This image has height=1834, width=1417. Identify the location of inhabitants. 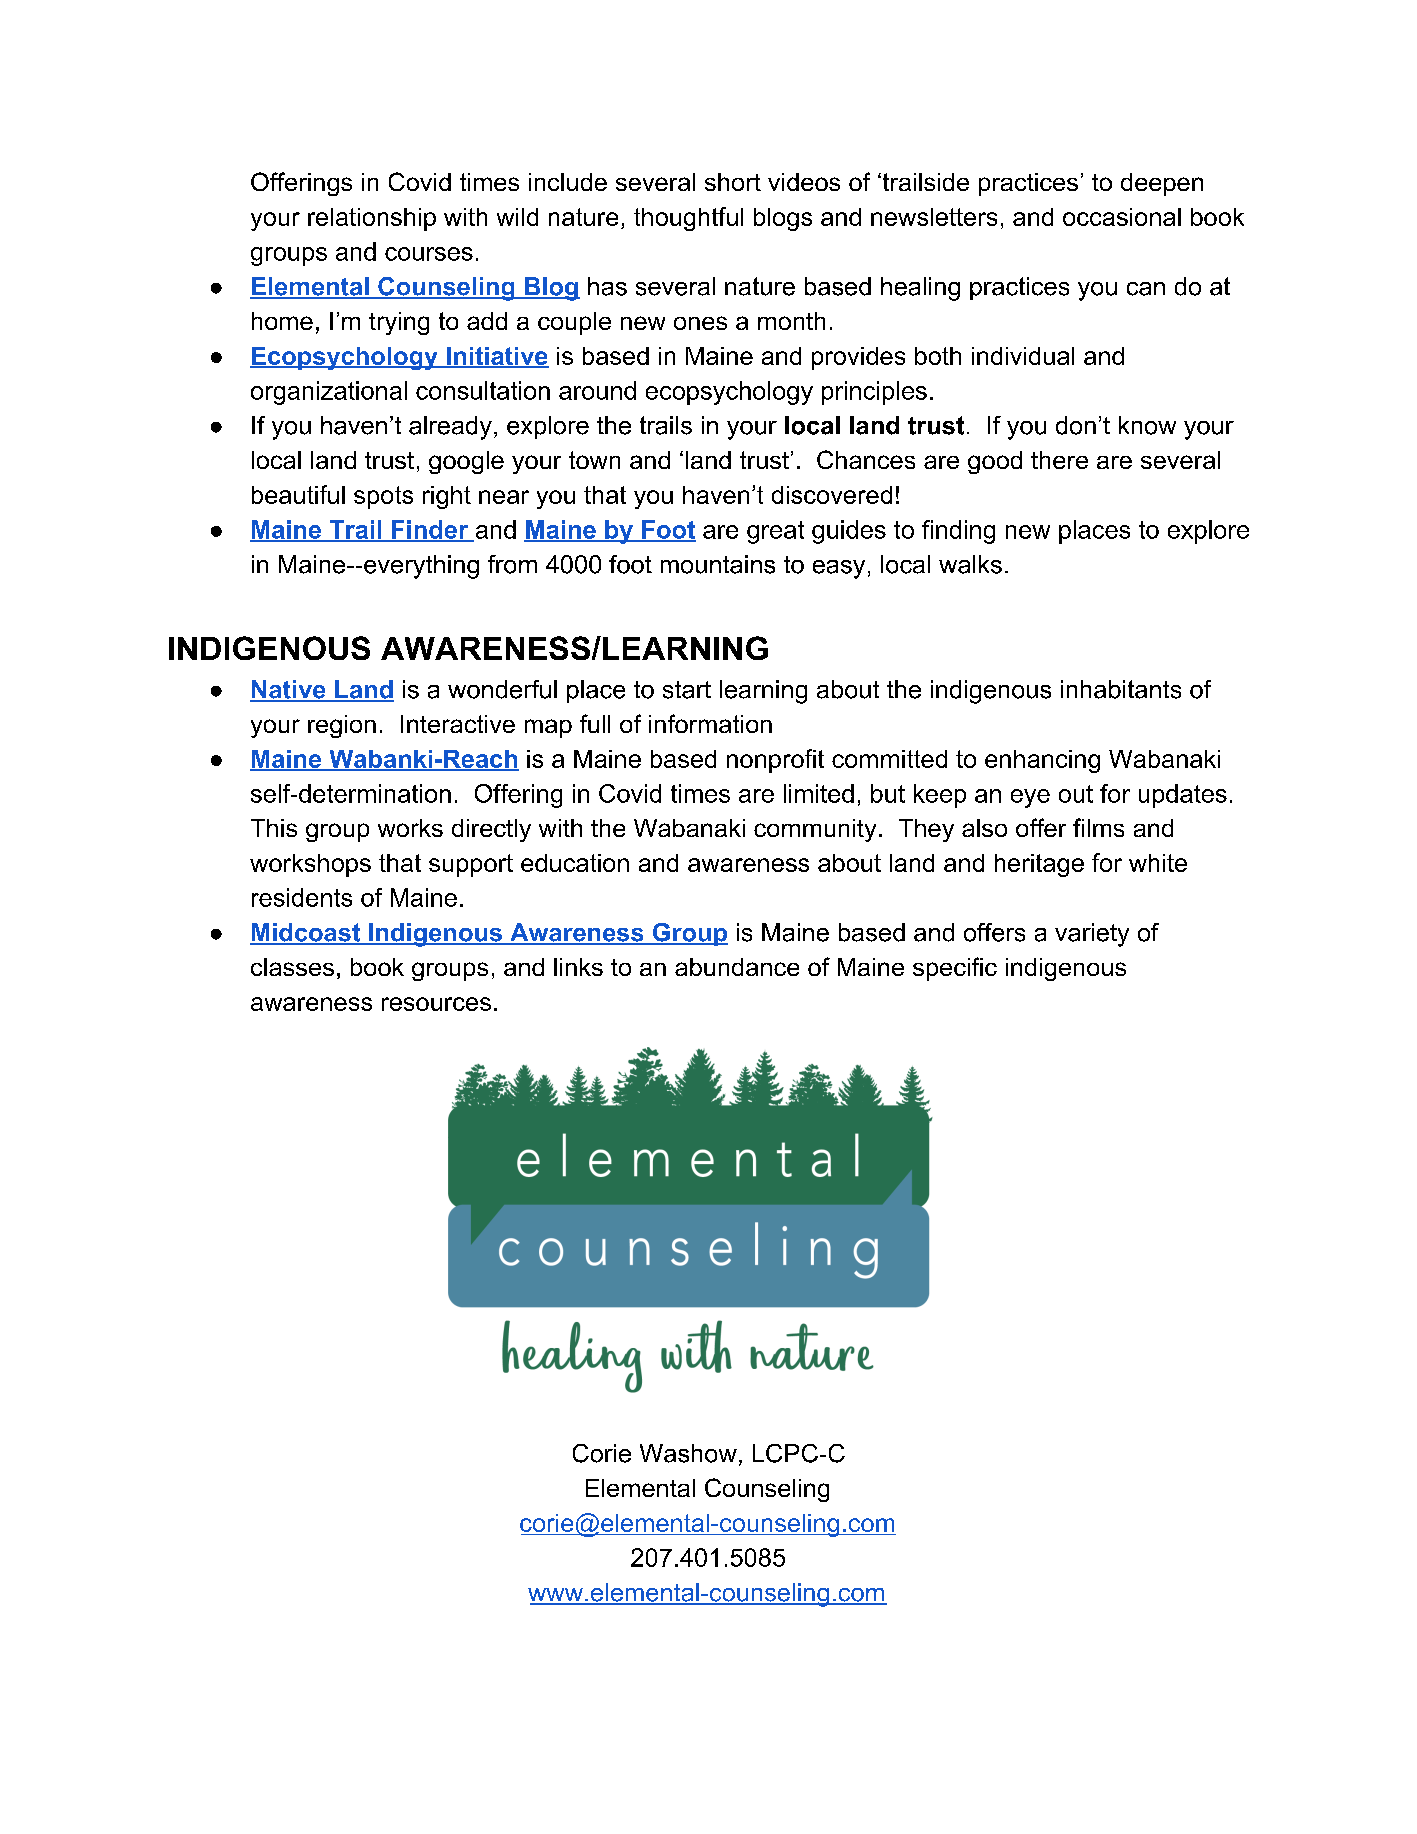
(1121, 689).
